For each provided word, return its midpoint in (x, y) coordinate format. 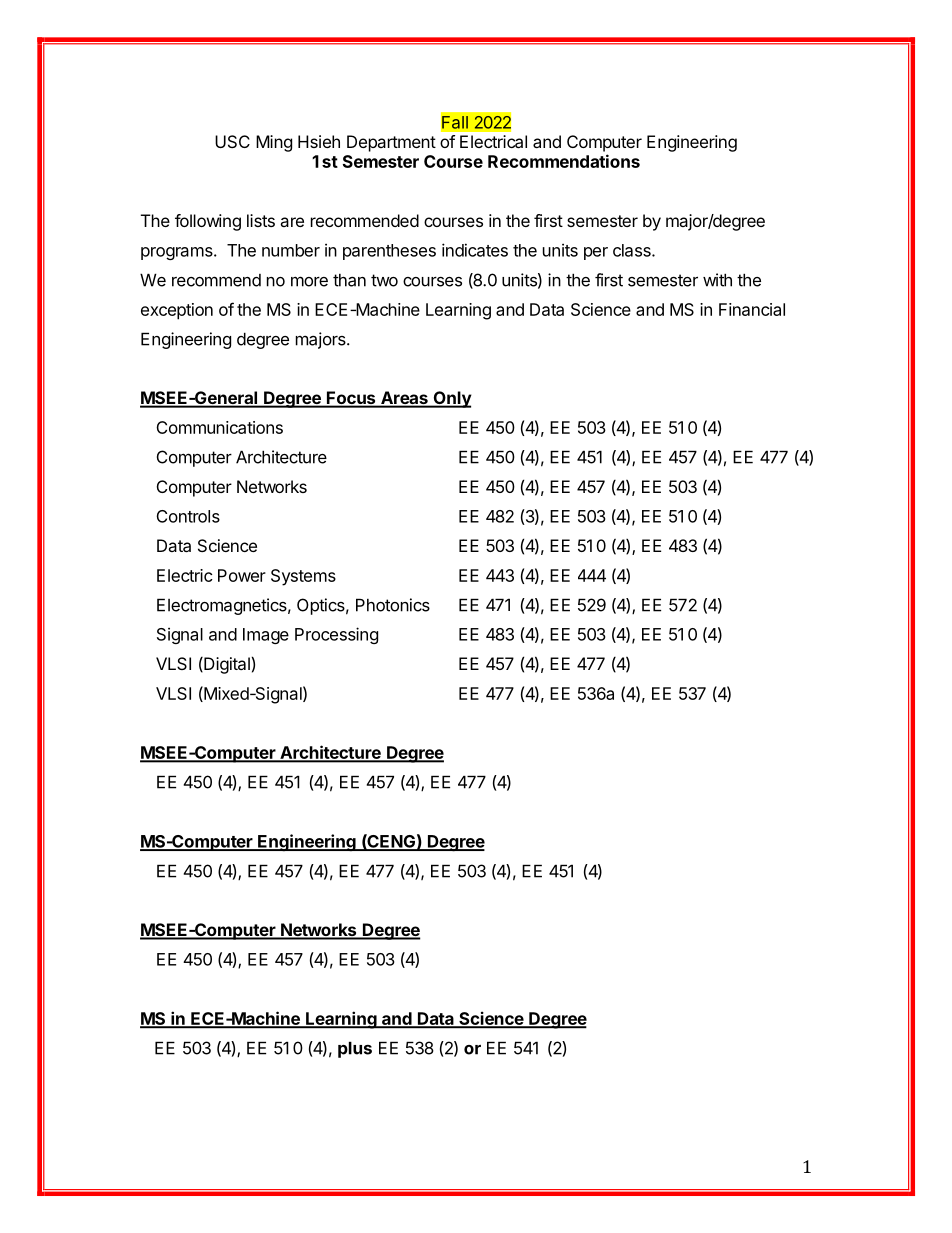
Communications (219, 427)
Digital (226, 665)
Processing (336, 635)
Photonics (393, 605)
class (633, 250)
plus (355, 1049)
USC (232, 141)
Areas (404, 399)
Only (451, 399)
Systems (303, 577)
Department (391, 143)
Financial (752, 309)
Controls (188, 516)
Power (242, 575)
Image (266, 636)
